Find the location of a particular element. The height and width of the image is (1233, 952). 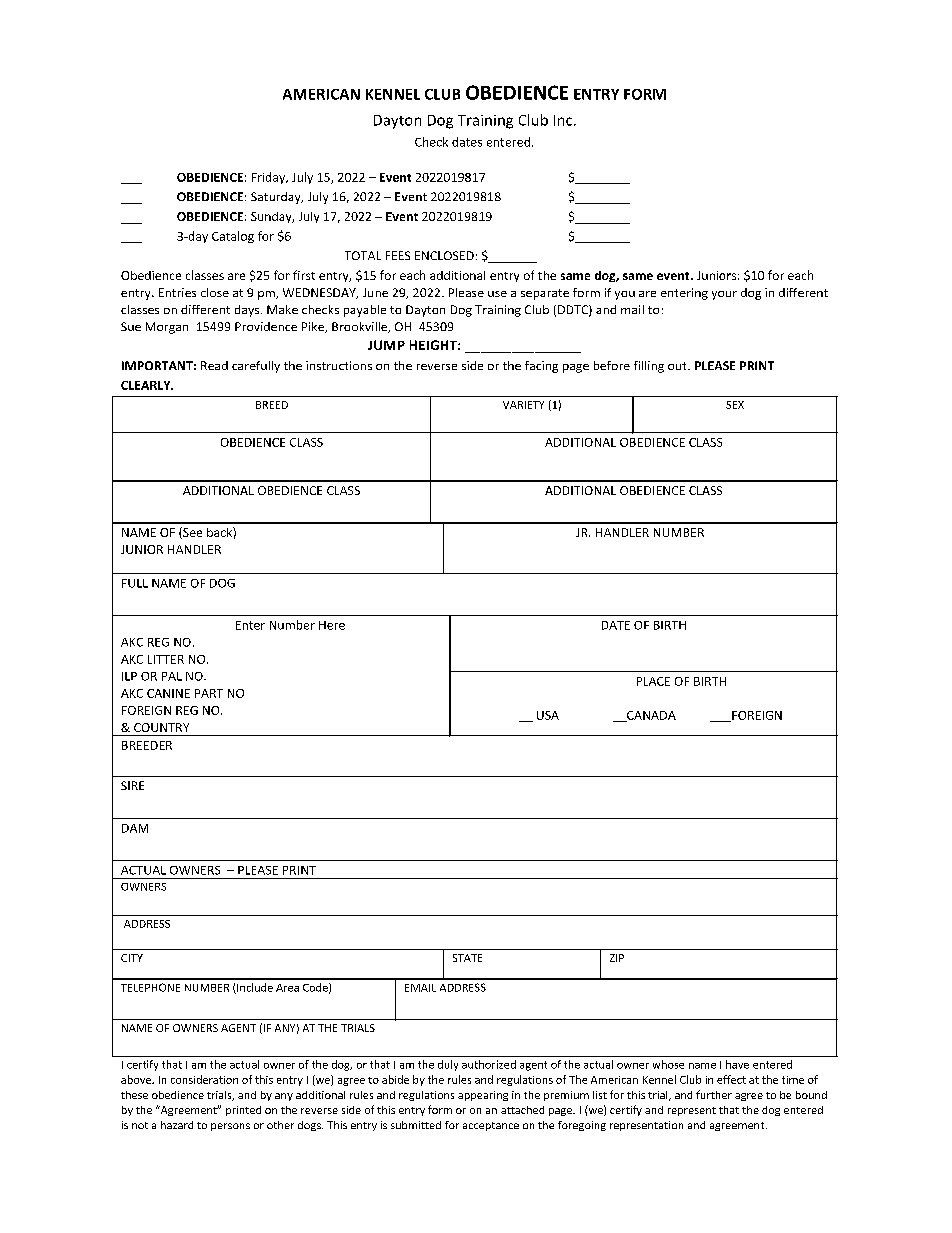

See is located at coordinates (191, 533).
